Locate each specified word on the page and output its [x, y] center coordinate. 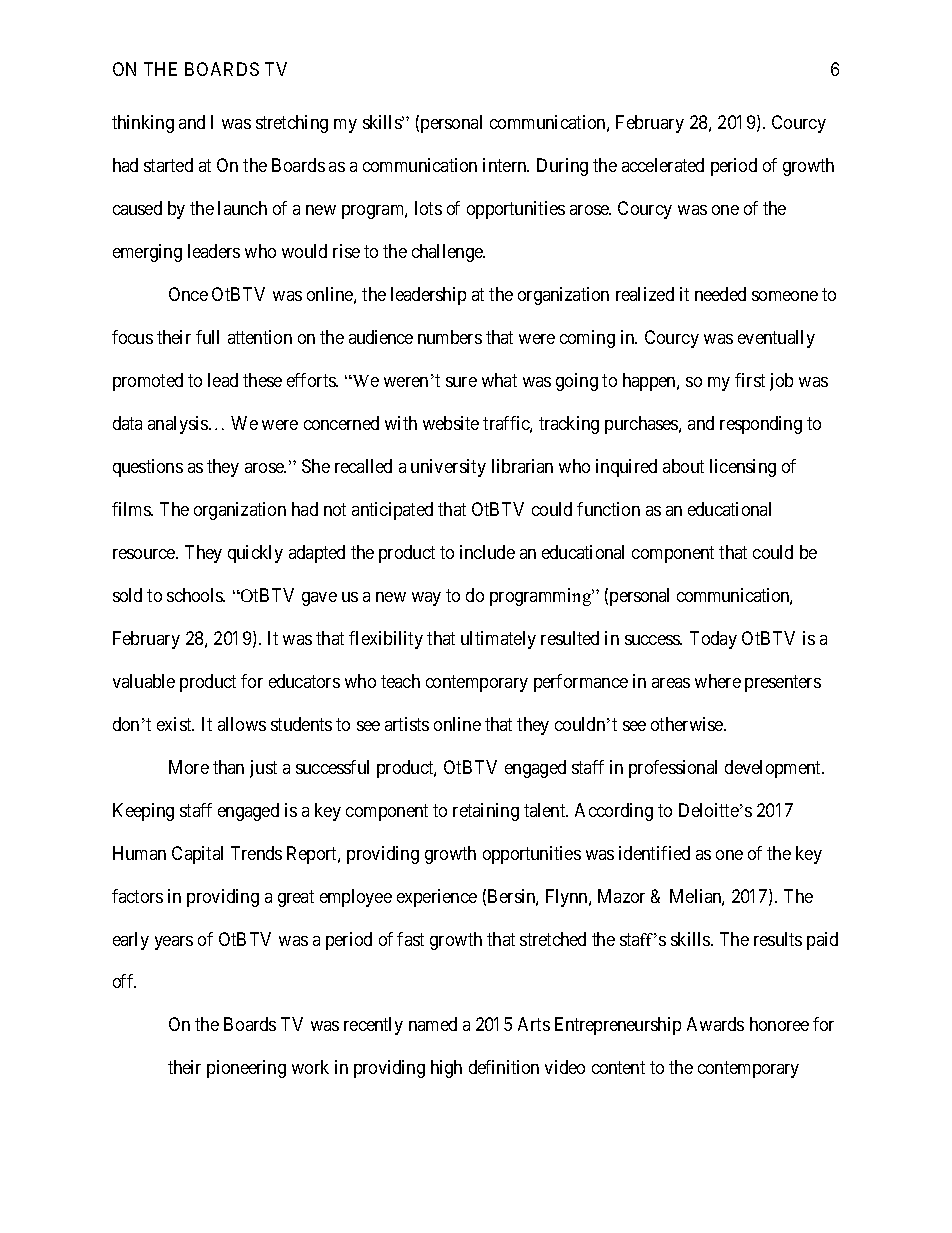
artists [407, 724]
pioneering [246, 1069]
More [189, 767]
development [774, 769]
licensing [743, 468]
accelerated [663, 165]
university [448, 468]
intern [506, 165]
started [168, 165]
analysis [178, 425]
